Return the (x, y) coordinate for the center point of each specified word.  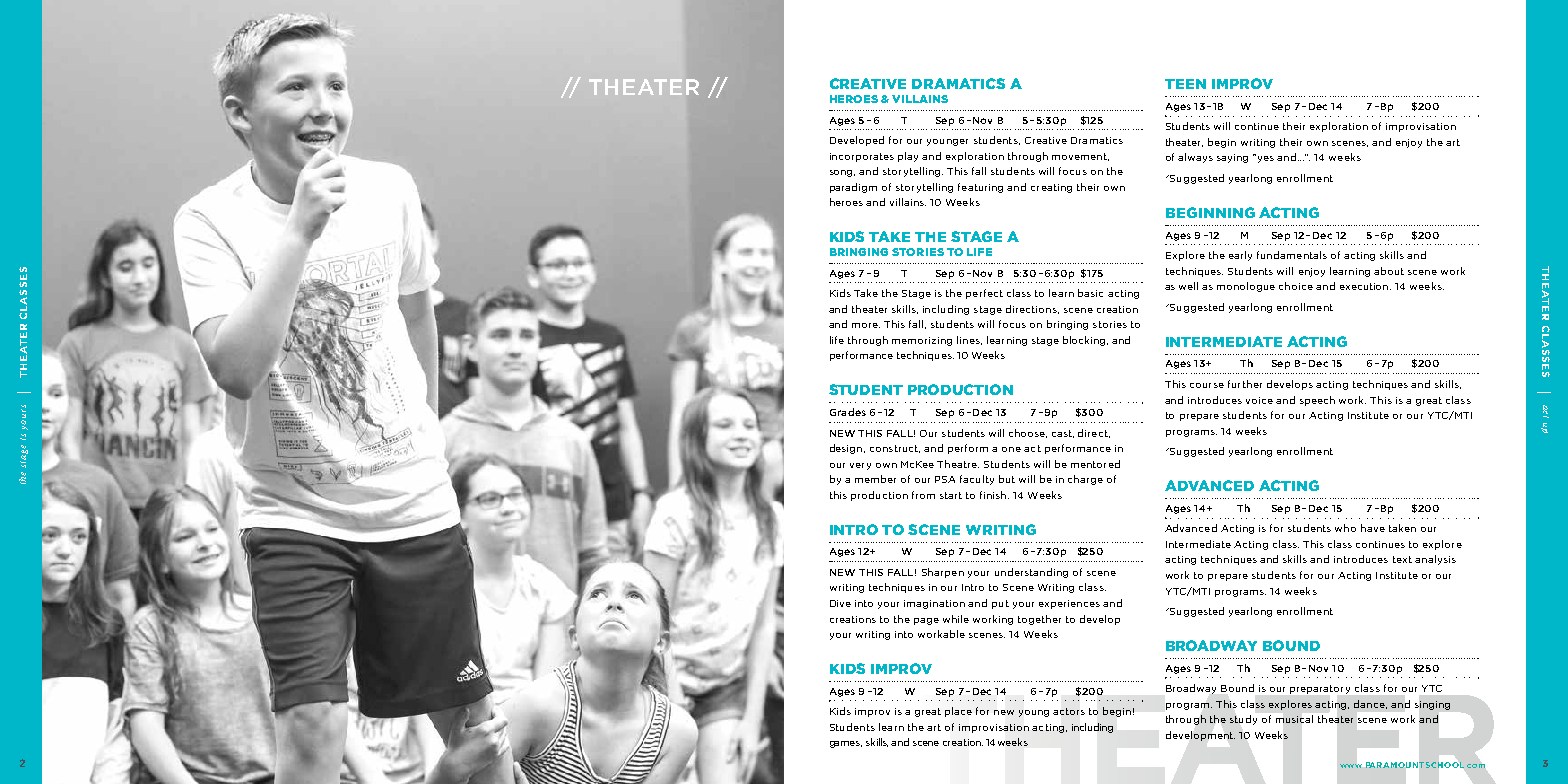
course (1207, 385)
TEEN (1185, 84)
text (1402, 559)
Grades (848, 412)
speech (1317, 401)
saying (1232, 158)
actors (1069, 711)
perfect (984, 294)
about (1389, 271)
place (958, 712)
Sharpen (943, 573)
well (1188, 286)
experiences (1069, 604)
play (908, 157)
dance (1370, 704)
